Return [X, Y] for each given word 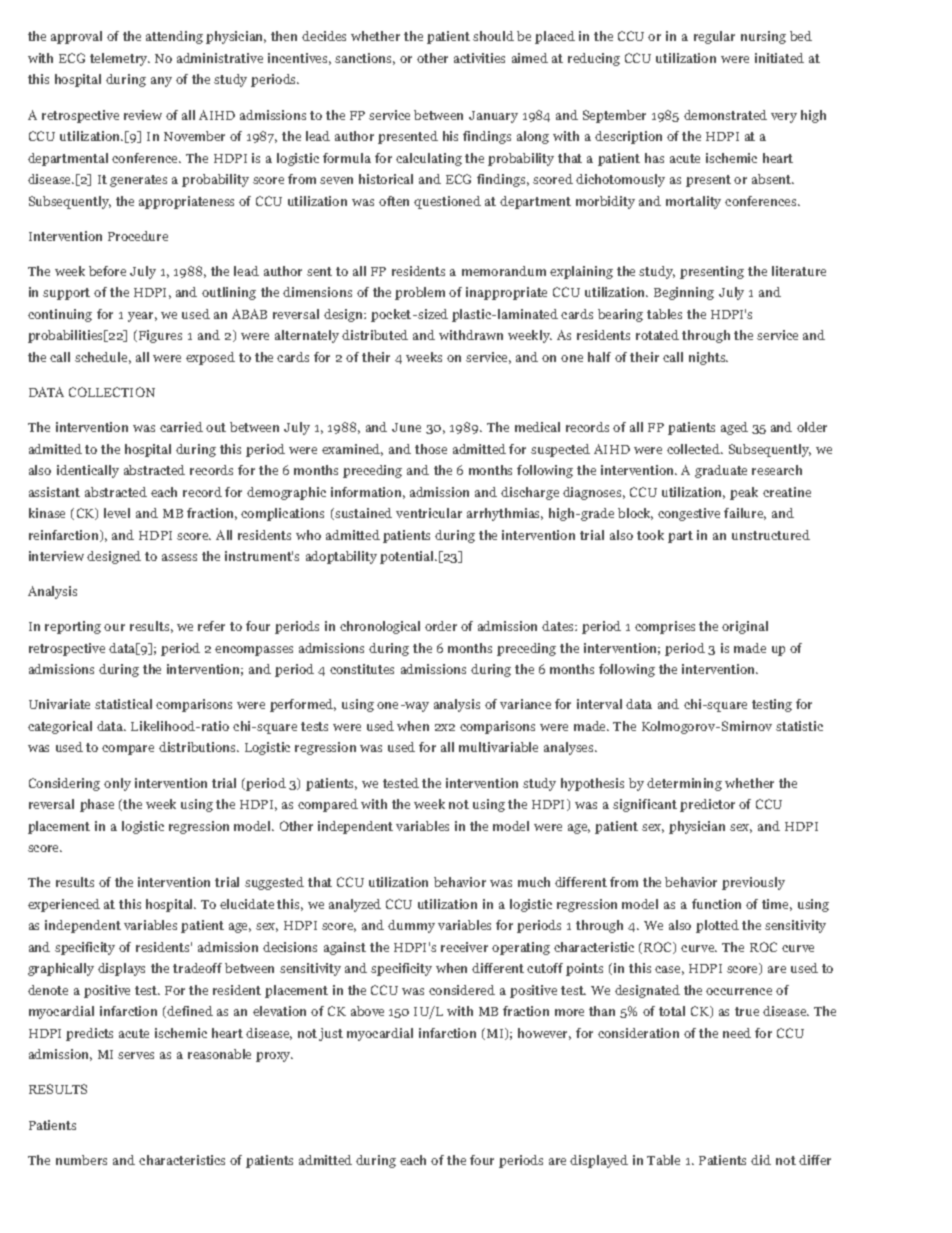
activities [479, 58]
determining [684, 784]
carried [181, 427]
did [761, 1160]
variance [525, 704]
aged [734, 428]
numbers [81, 1160]
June [406, 427]
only [117, 784]
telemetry [120, 59]
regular [714, 37]
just [331, 1034]
